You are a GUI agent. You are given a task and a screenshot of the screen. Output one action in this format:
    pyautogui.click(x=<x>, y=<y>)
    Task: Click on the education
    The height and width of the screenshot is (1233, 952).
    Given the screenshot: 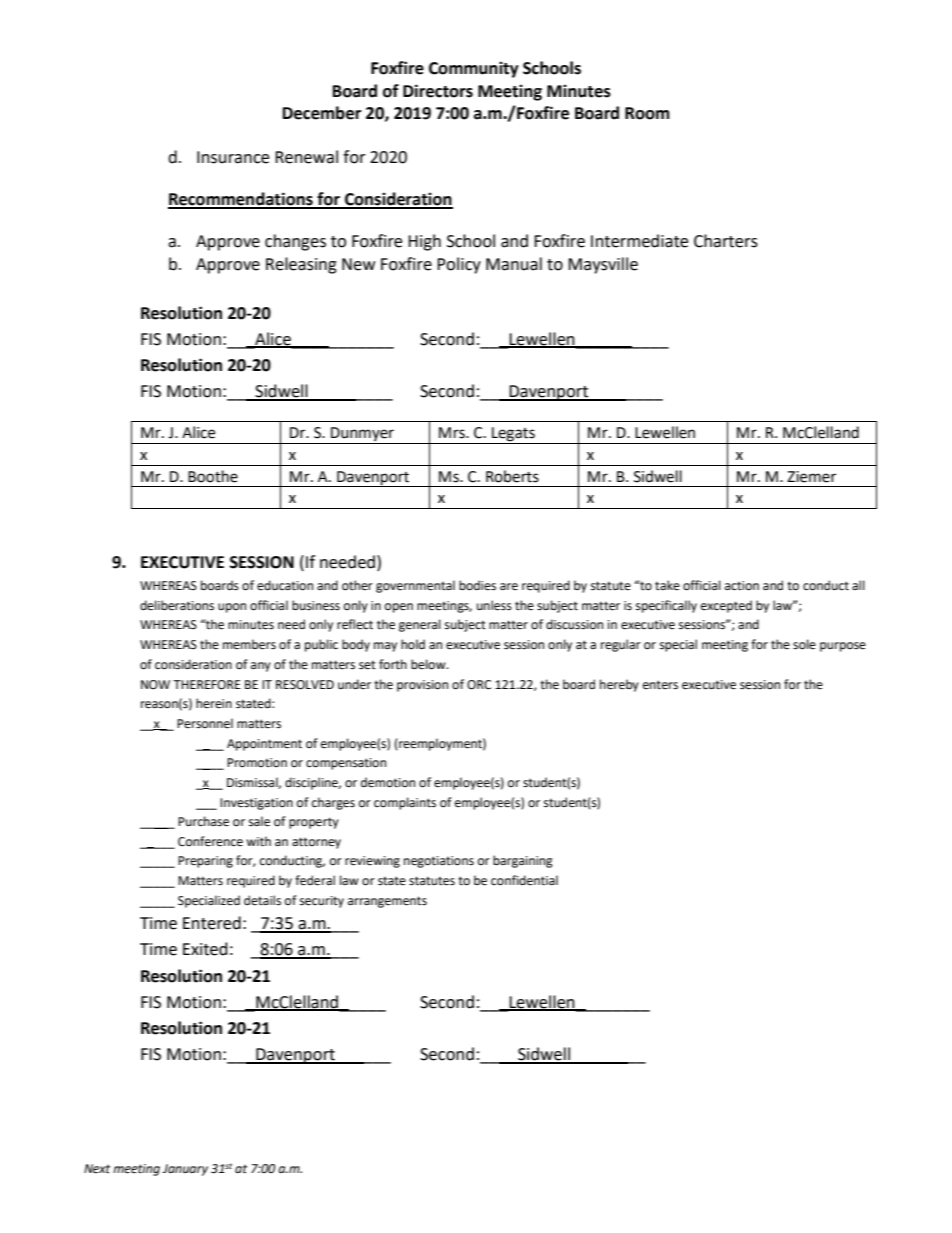 What is the action you would take?
    pyautogui.click(x=285, y=585)
